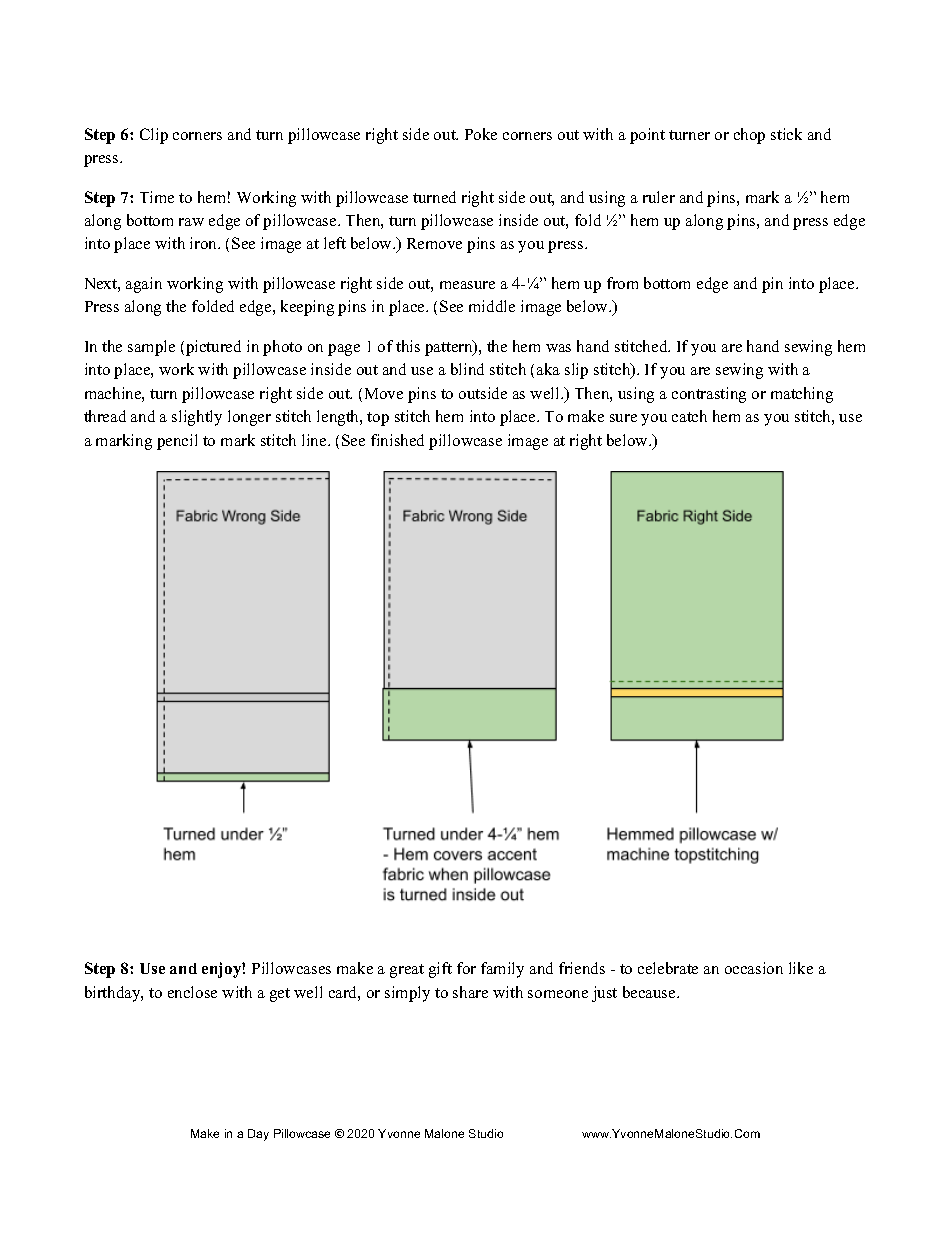  I want to click on slightly, so click(197, 418).
